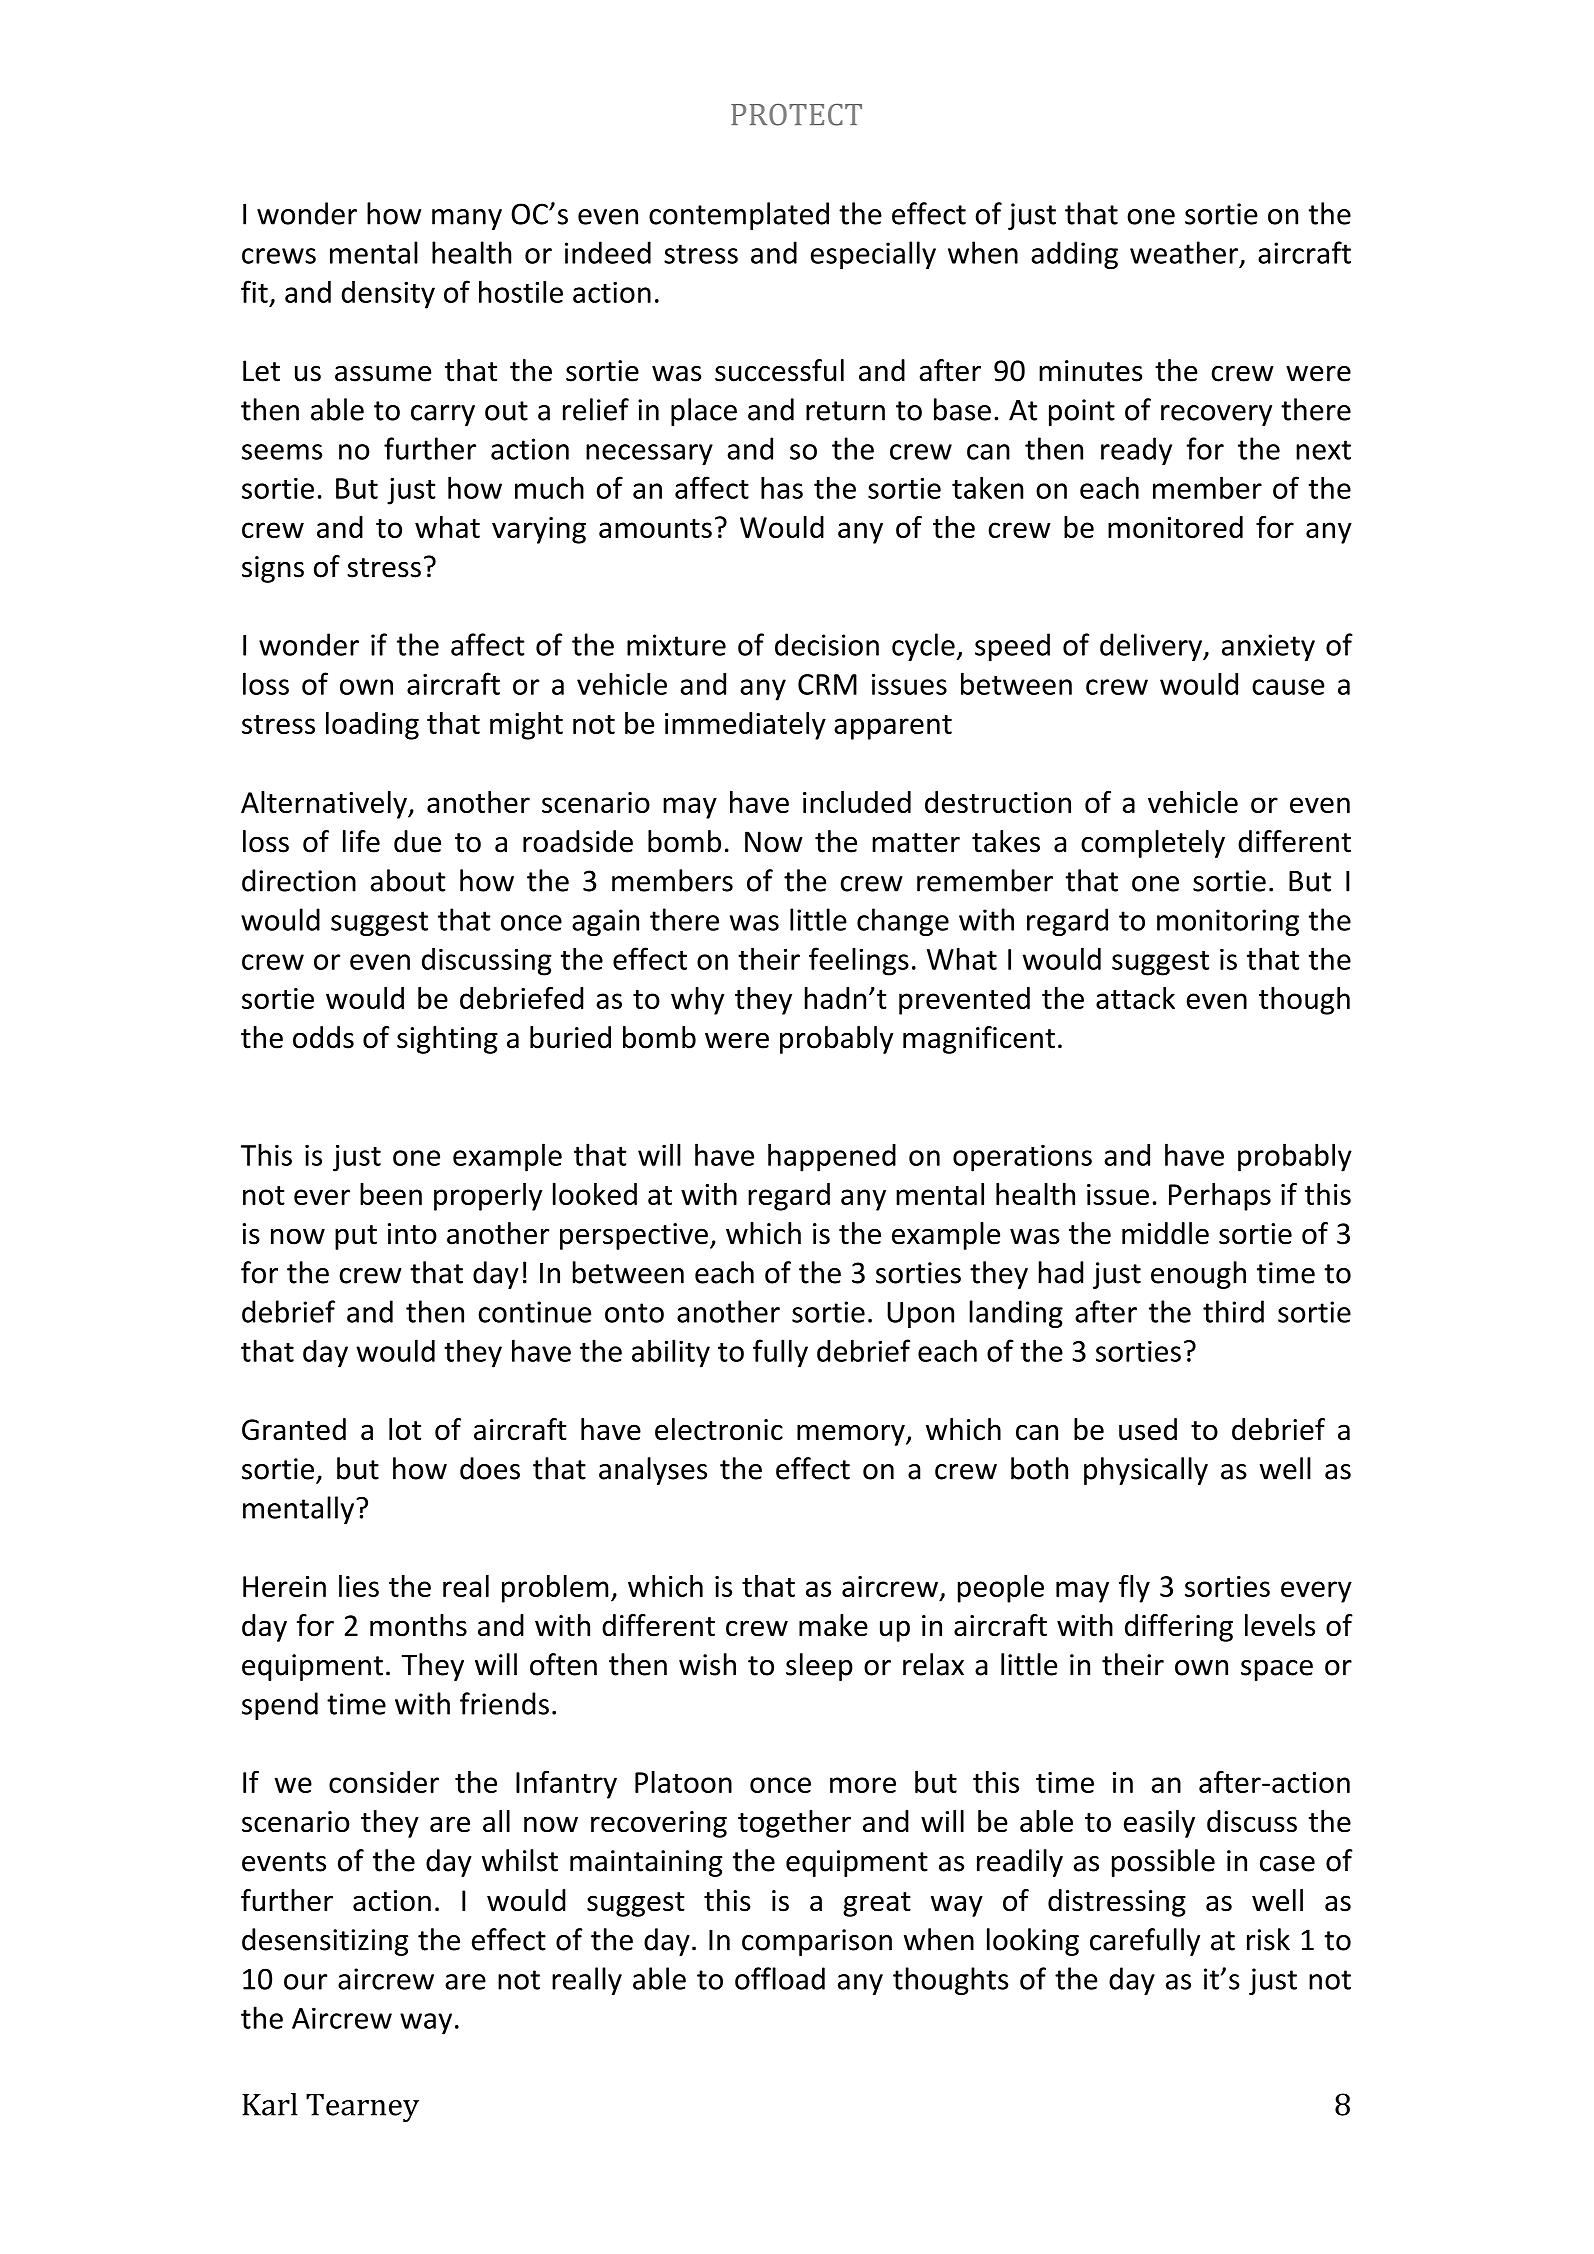  I want to click on many, so click(467, 219).
